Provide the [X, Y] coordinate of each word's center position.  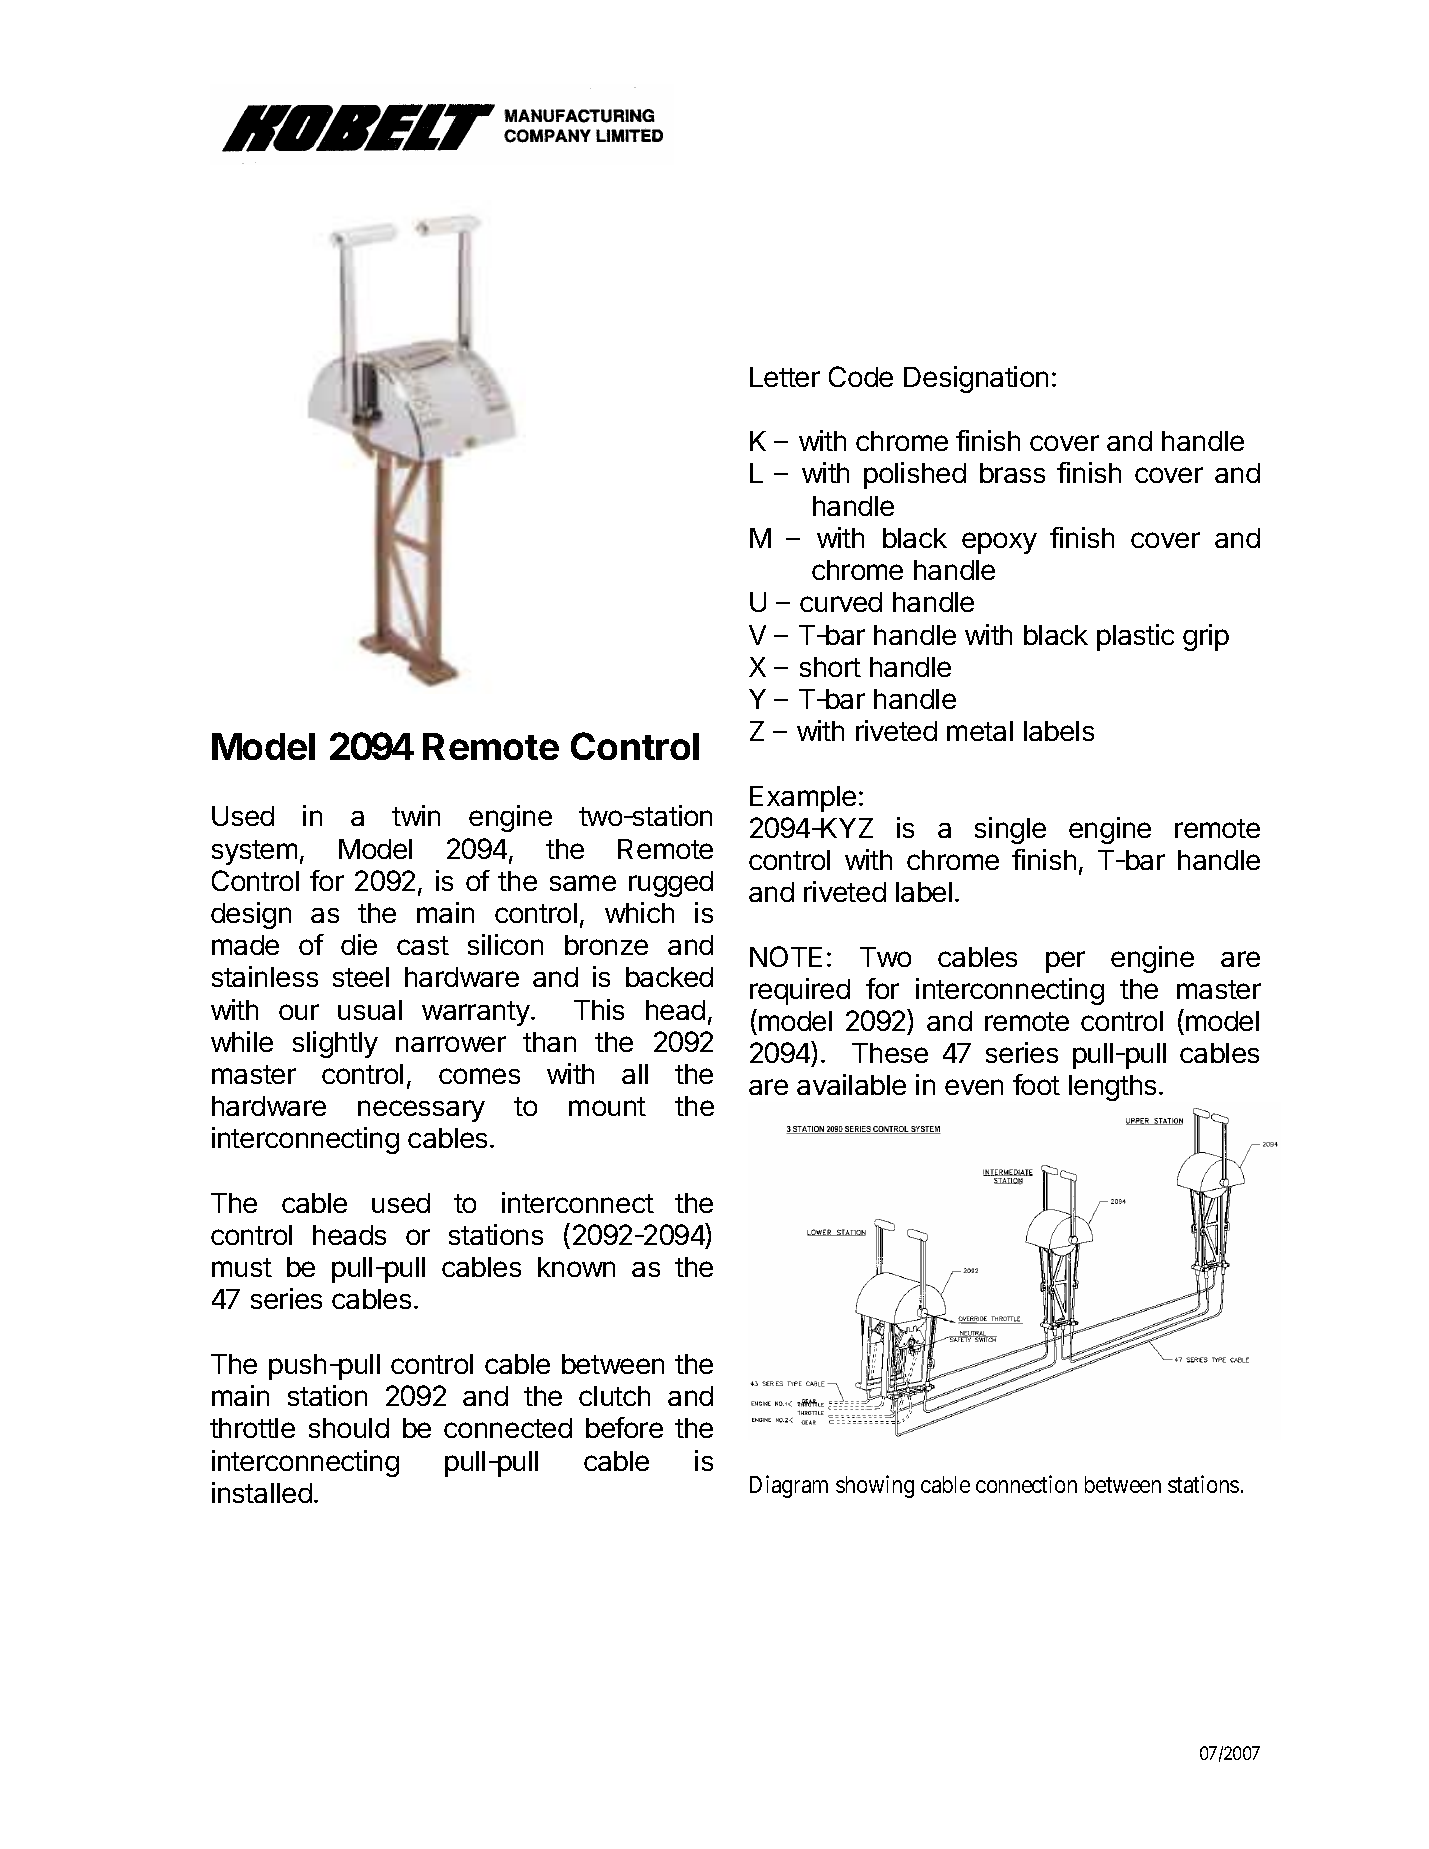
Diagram [789, 1486]
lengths [1112, 1088]
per [1065, 962]
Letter [785, 377]
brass [1012, 473]
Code [861, 376]
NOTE [786, 956]
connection [1026, 1484]
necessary [421, 1111]
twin [416, 815]
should [349, 1428]
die [359, 944]
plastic [1135, 637]
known [576, 1267]
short [830, 667]
